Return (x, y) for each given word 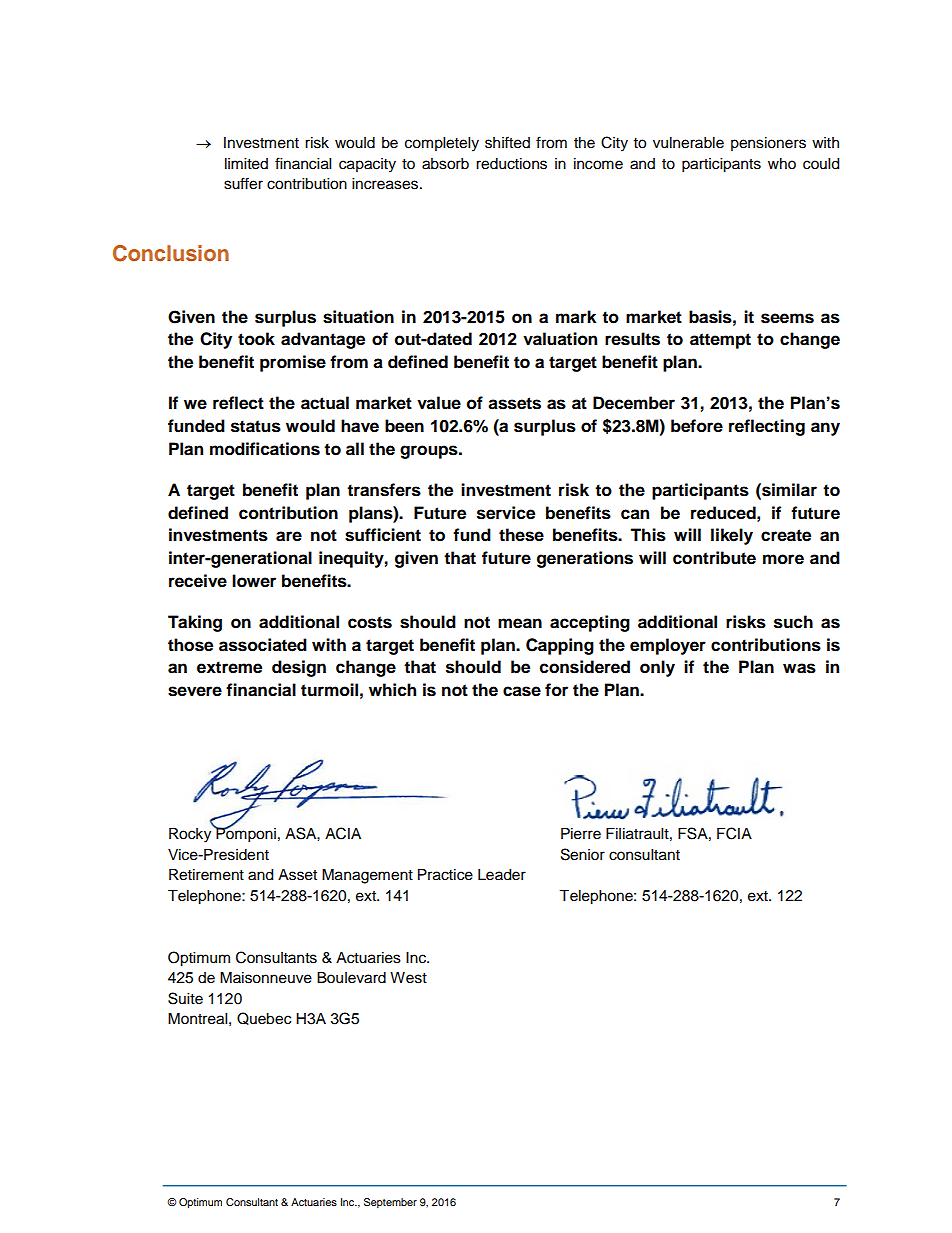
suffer (243, 183)
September (390, 1203)
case (522, 691)
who (782, 164)
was (799, 668)
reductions (511, 164)
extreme (229, 667)
